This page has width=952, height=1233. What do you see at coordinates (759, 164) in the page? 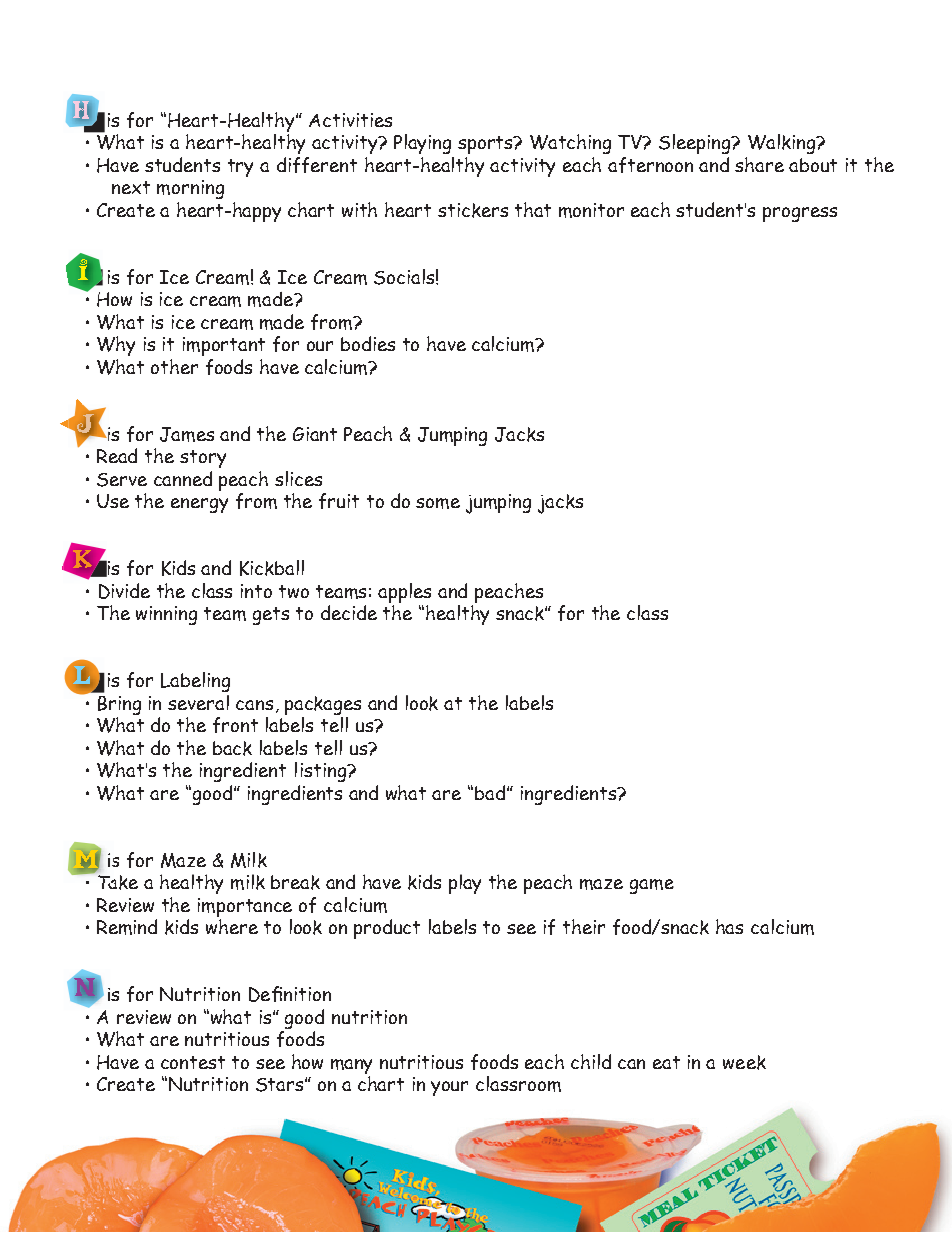
I see `share` at bounding box center [759, 164].
